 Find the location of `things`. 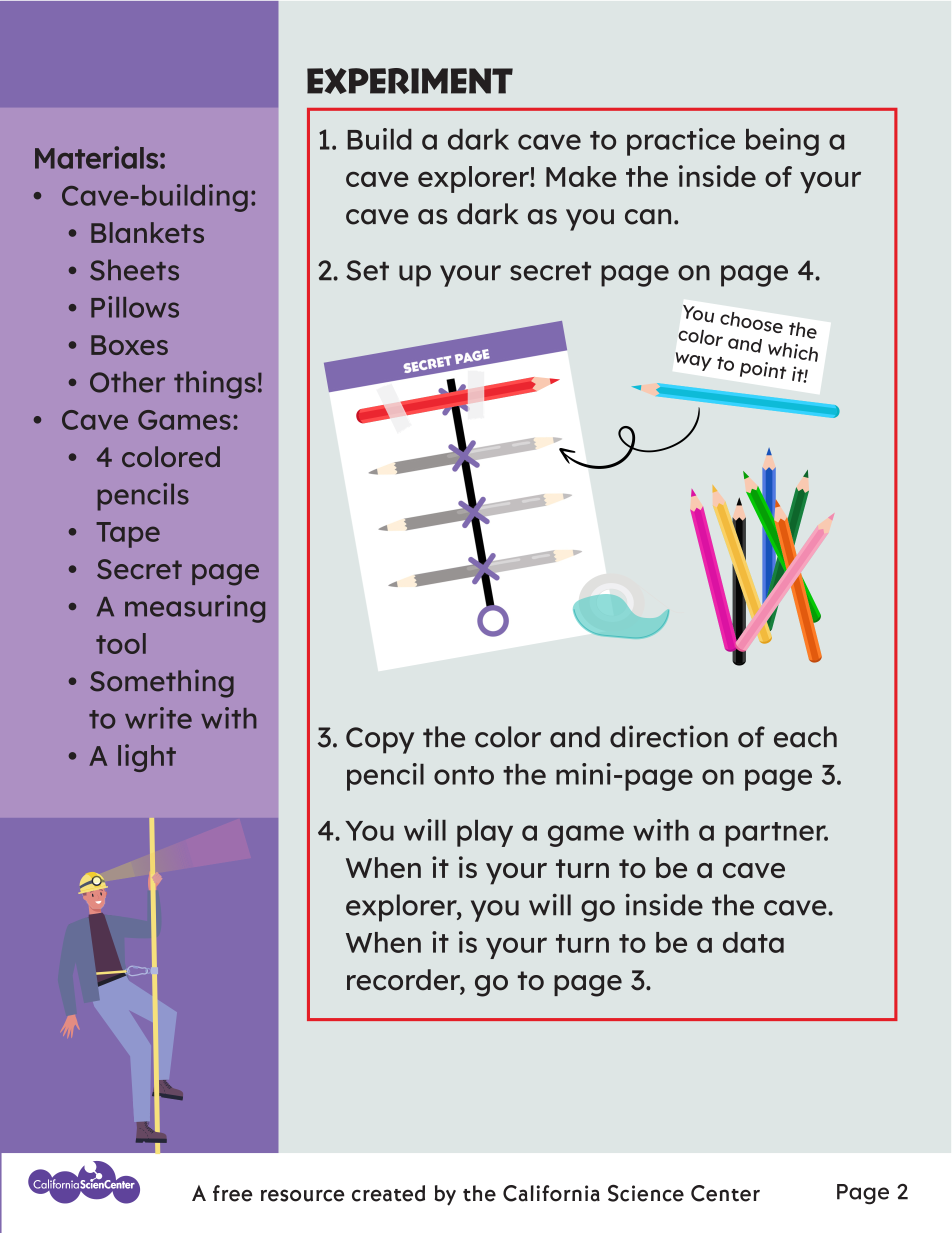

things is located at coordinates (215, 385).
